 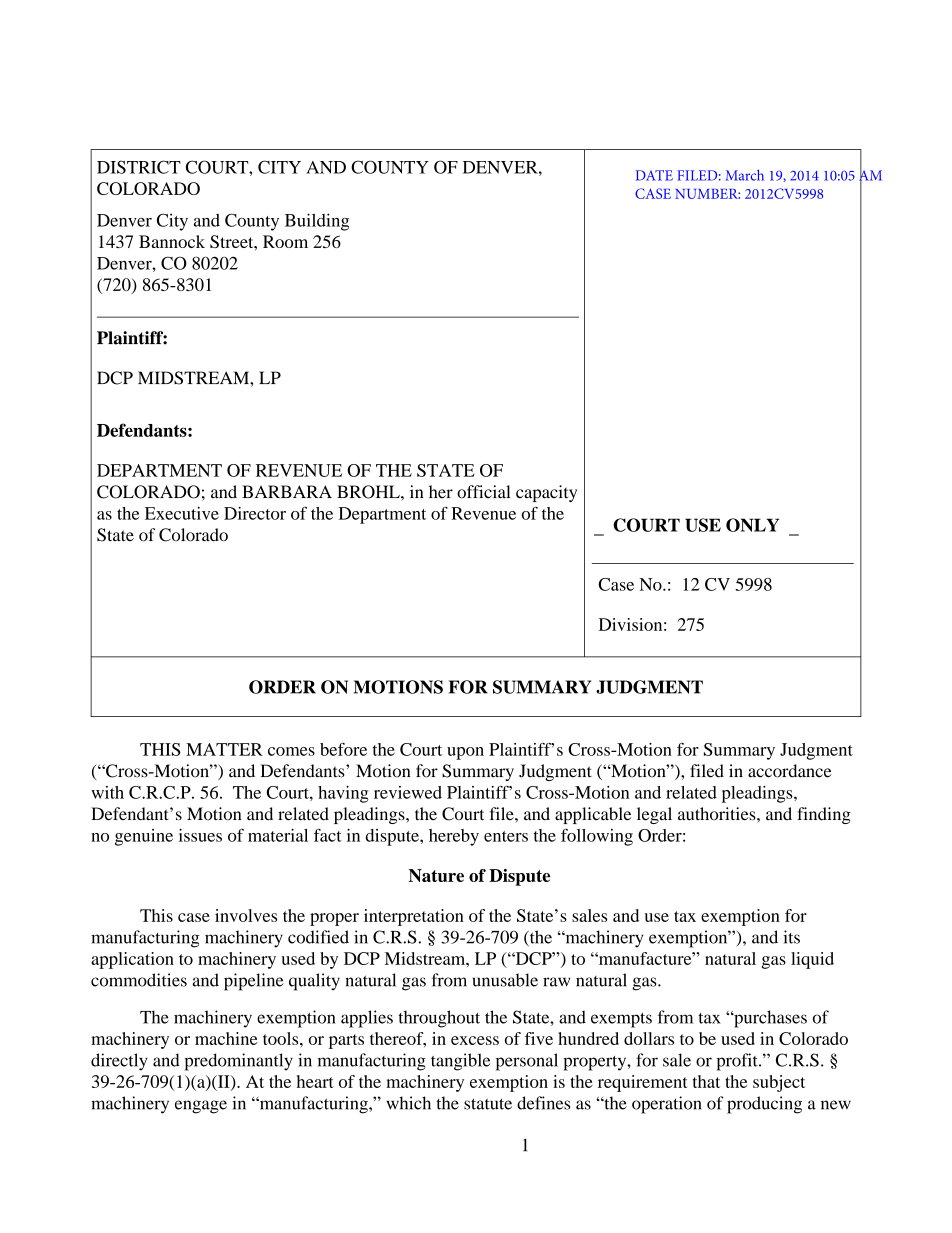 I want to click on Building, so click(x=317, y=222).
